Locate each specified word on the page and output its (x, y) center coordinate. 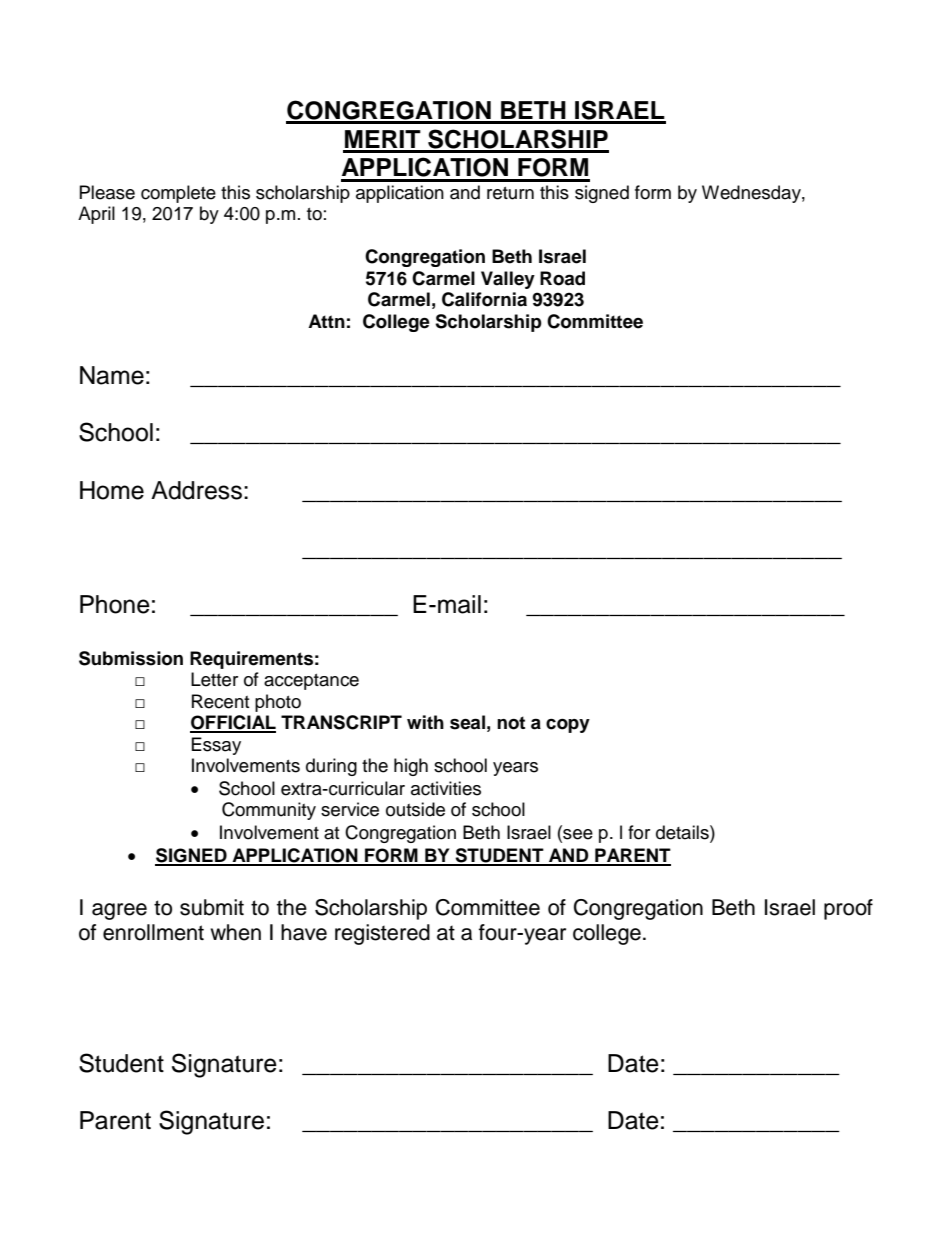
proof (848, 909)
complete (178, 194)
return (510, 193)
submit (212, 907)
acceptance (311, 682)
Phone (115, 604)
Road (562, 278)
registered (382, 934)
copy (568, 726)
